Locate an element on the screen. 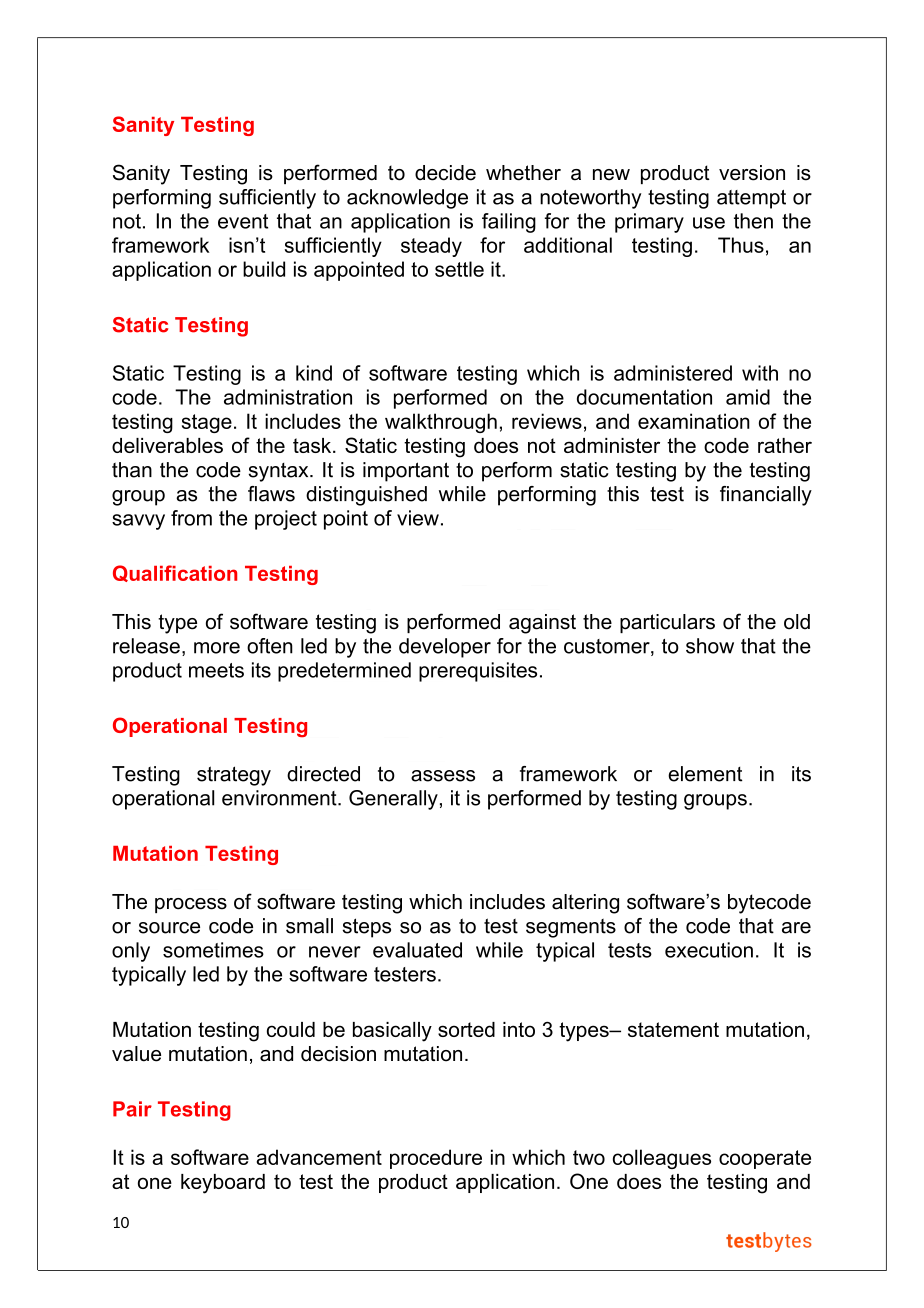 Image resolution: width=924 pixels, height=1308 pixels. event is located at coordinates (243, 221).
